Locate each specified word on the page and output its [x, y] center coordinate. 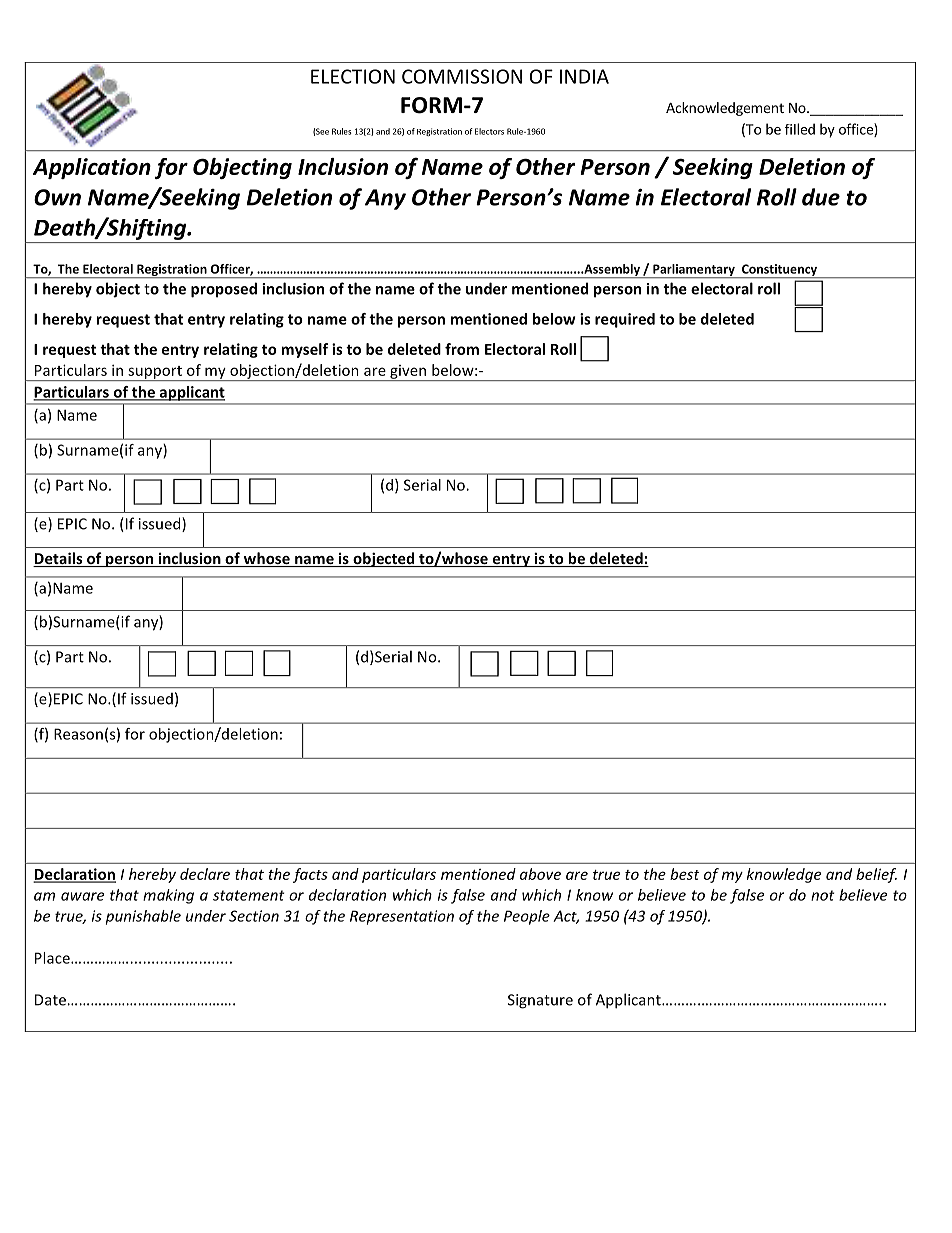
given [408, 373]
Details [59, 559]
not [823, 895]
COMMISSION [462, 76]
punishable [143, 917]
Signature [540, 1001]
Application [92, 168]
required [625, 320]
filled [800, 129]
